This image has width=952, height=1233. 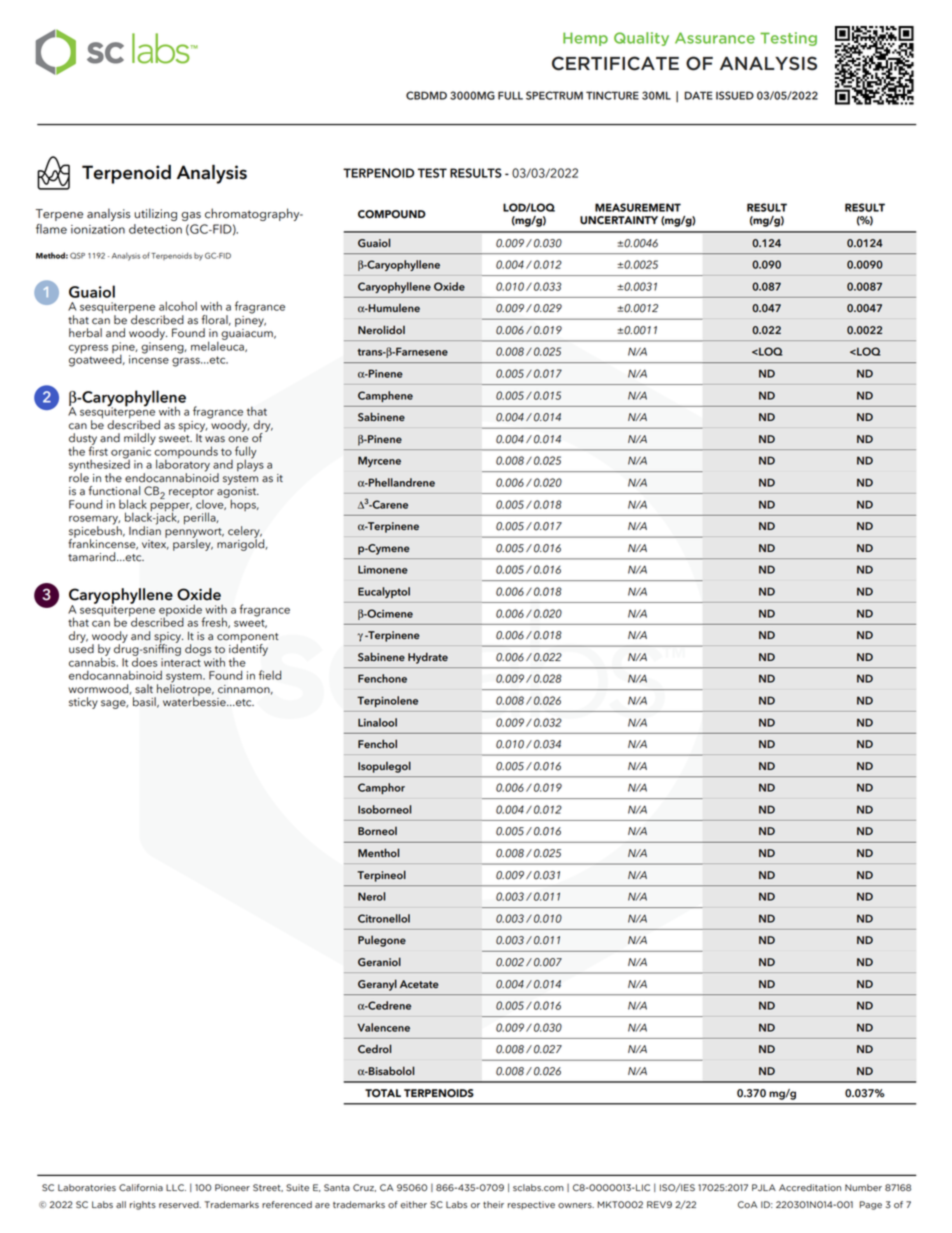 What do you see at coordinates (384, 592) in the image?
I see `Eucalyptol` at bounding box center [384, 592].
